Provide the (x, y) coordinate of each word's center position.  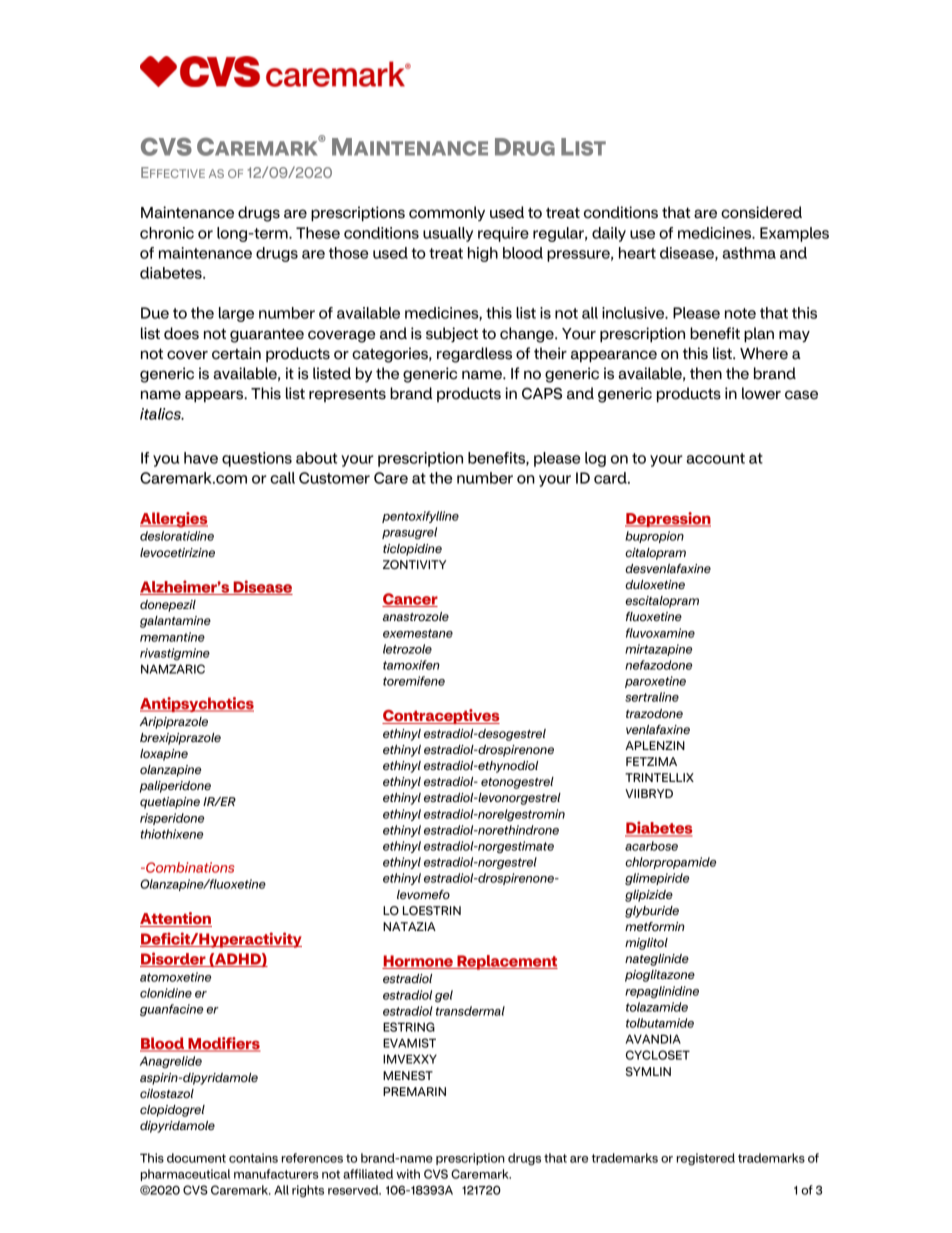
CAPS (542, 393)
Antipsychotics (197, 704)
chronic (167, 233)
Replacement (506, 962)
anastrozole (416, 617)
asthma (749, 253)
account (715, 458)
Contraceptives (441, 716)
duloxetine (655, 585)
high (483, 254)
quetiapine (170, 803)
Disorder (174, 959)
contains (253, 1158)
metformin (655, 926)
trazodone (654, 713)
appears (215, 396)
